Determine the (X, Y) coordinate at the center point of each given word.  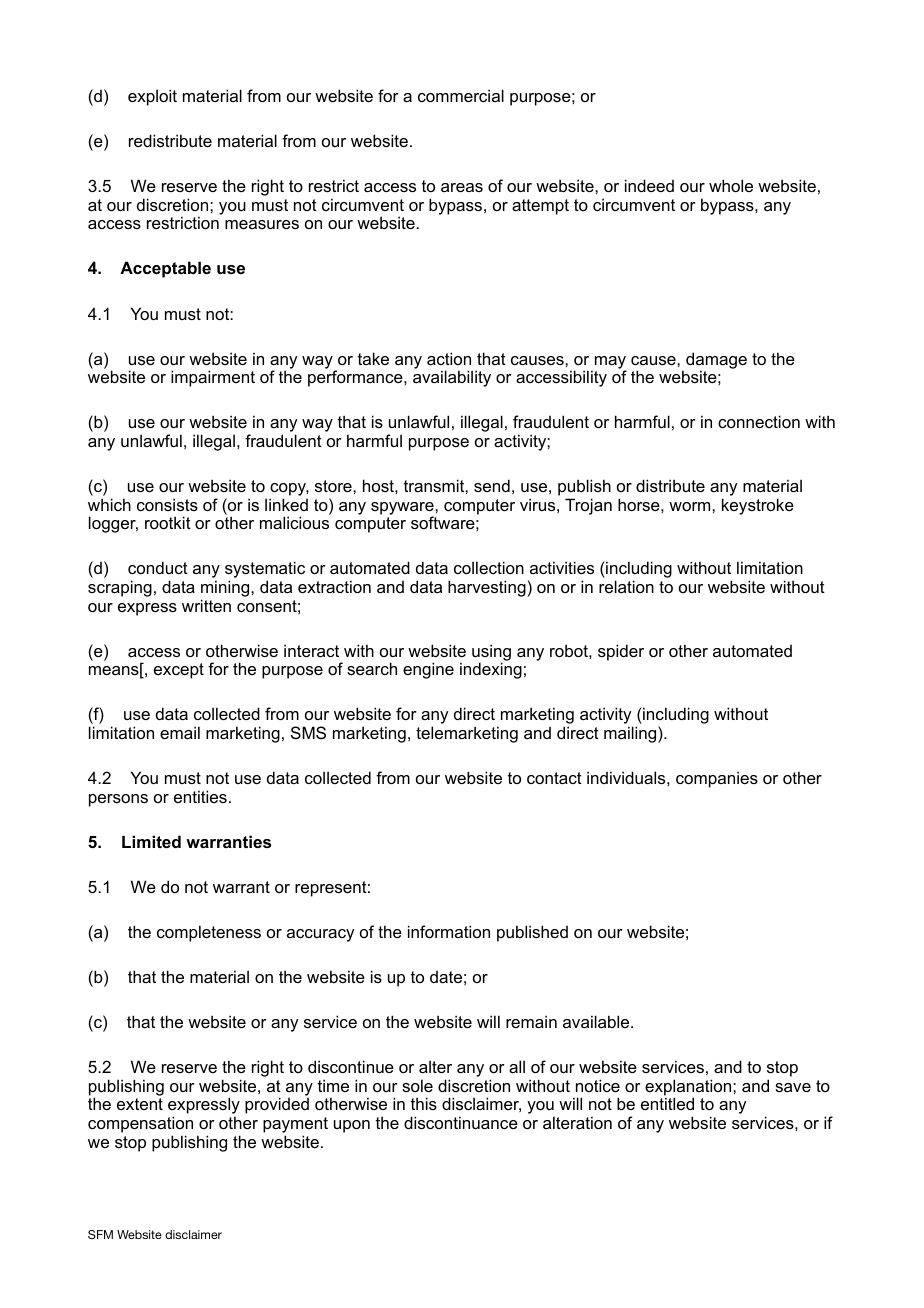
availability (452, 378)
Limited (151, 841)
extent (140, 1104)
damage (716, 361)
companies (717, 779)
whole (731, 185)
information (449, 931)
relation (626, 586)
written (206, 605)
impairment (213, 378)
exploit (152, 97)
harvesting (487, 588)
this (424, 1103)
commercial (461, 95)
